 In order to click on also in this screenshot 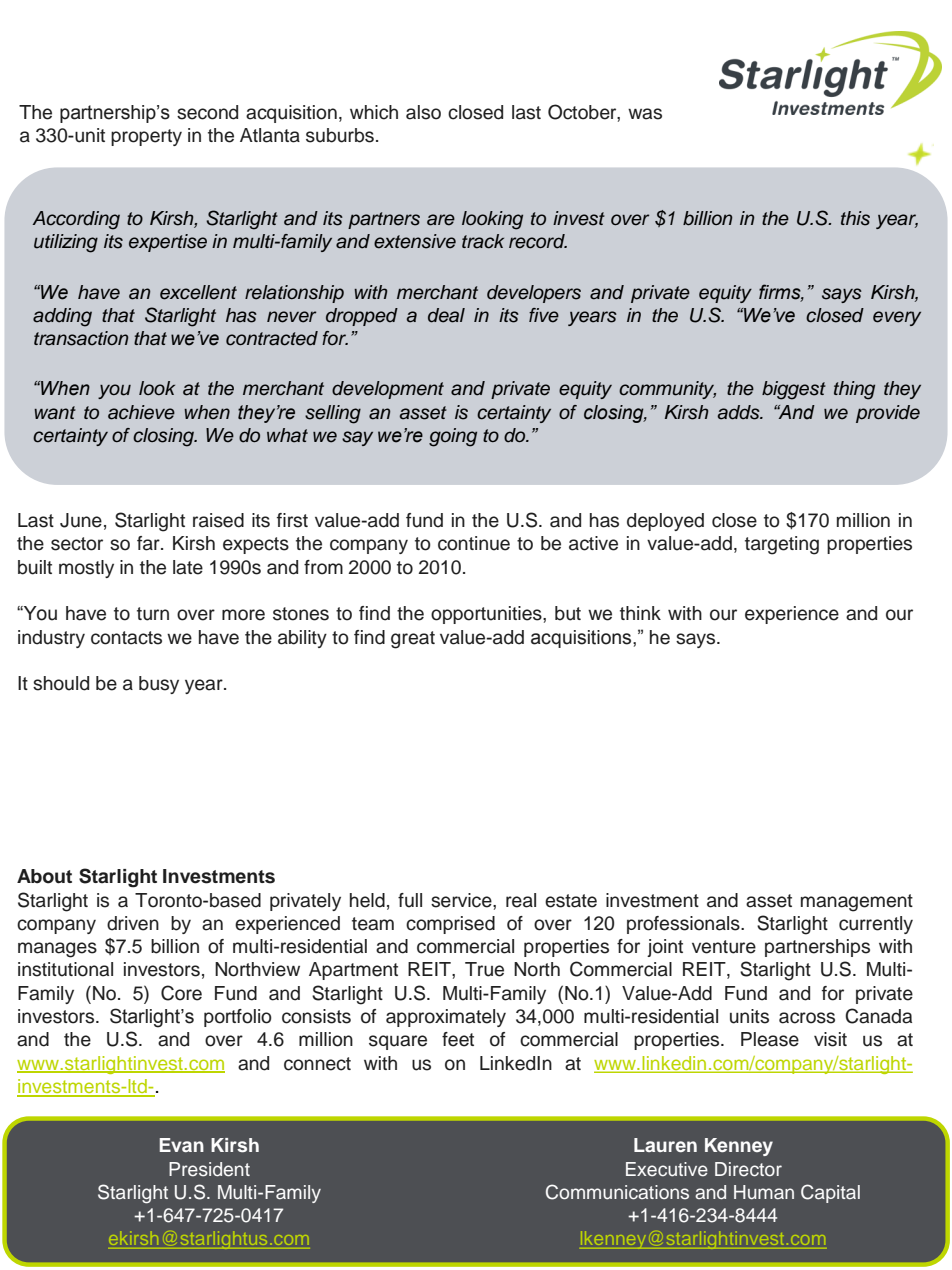, I will do `click(423, 112)`.
